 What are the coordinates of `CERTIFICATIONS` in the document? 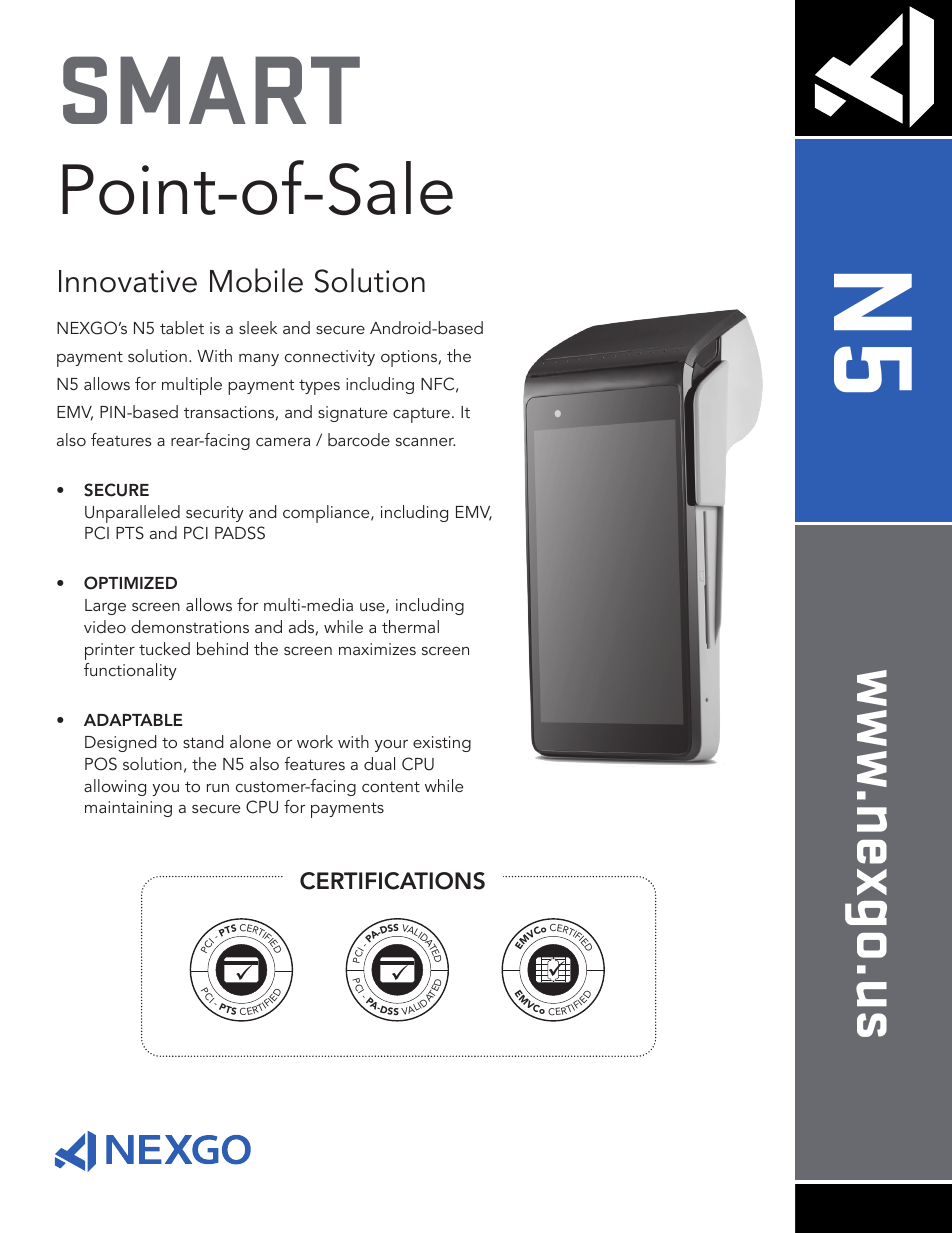 It's located at (392, 881).
